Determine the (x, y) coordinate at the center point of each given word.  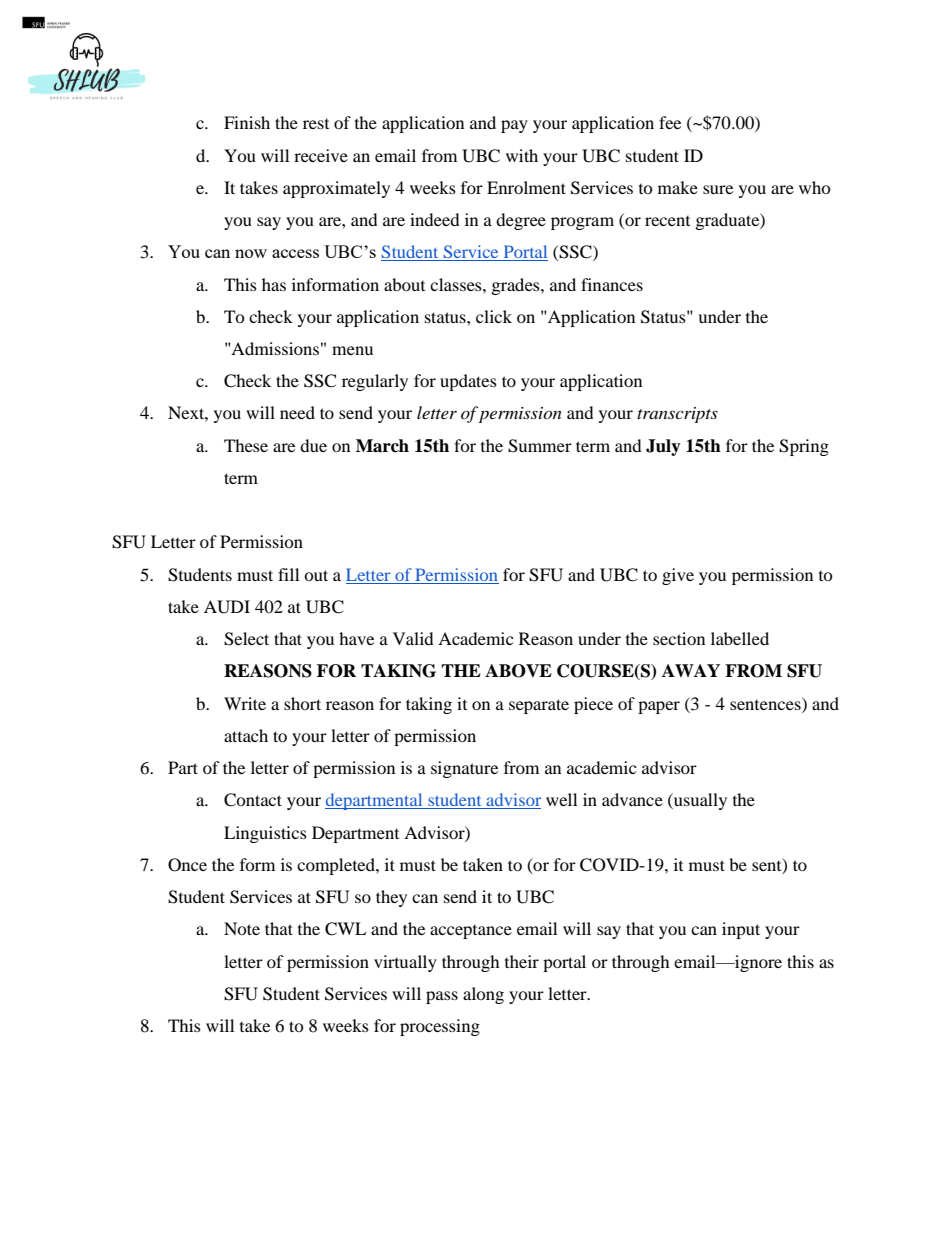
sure (718, 189)
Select (246, 639)
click (494, 316)
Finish (247, 122)
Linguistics (265, 834)
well (561, 799)
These (246, 445)
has (274, 284)
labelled (740, 638)
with (522, 155)
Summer (540, 446)
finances (612, 284)
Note (242, 928)
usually (699, 801)
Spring (804, 447)
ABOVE (518, 671)
